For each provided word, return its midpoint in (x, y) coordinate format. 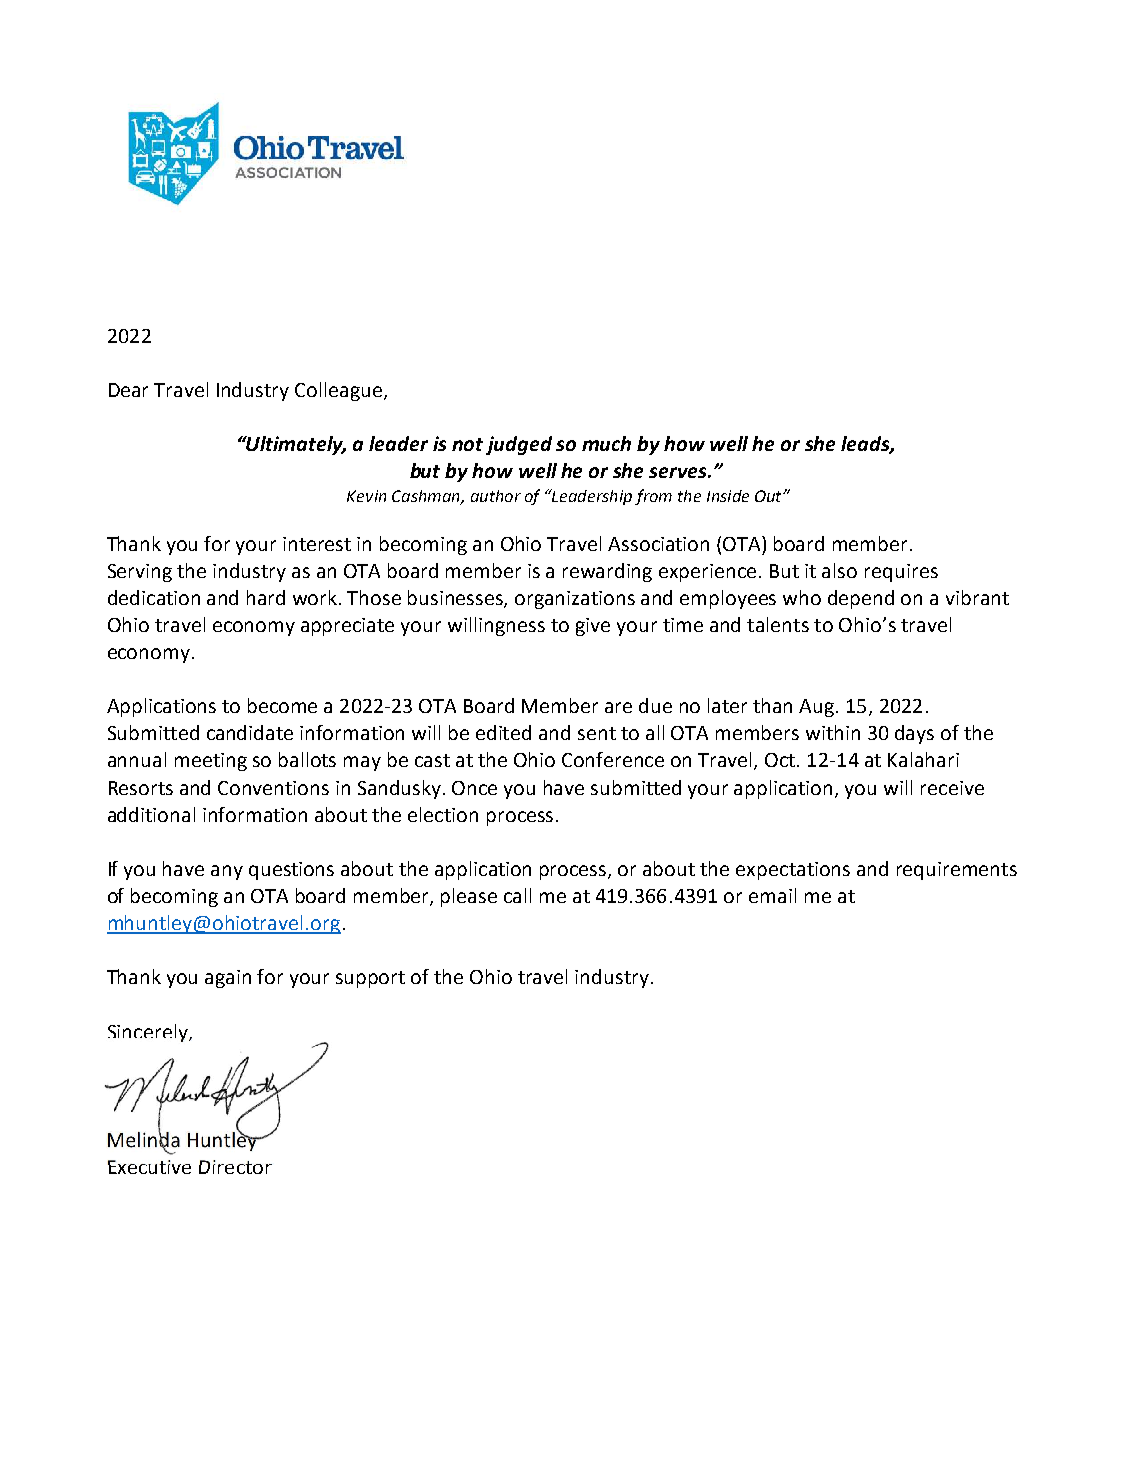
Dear (128, 390)
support (370, 979)
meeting (211, 762)
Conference (613, 759)
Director (235, 1167)
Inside (728, 496)
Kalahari (923, 759)
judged (519, 445)
